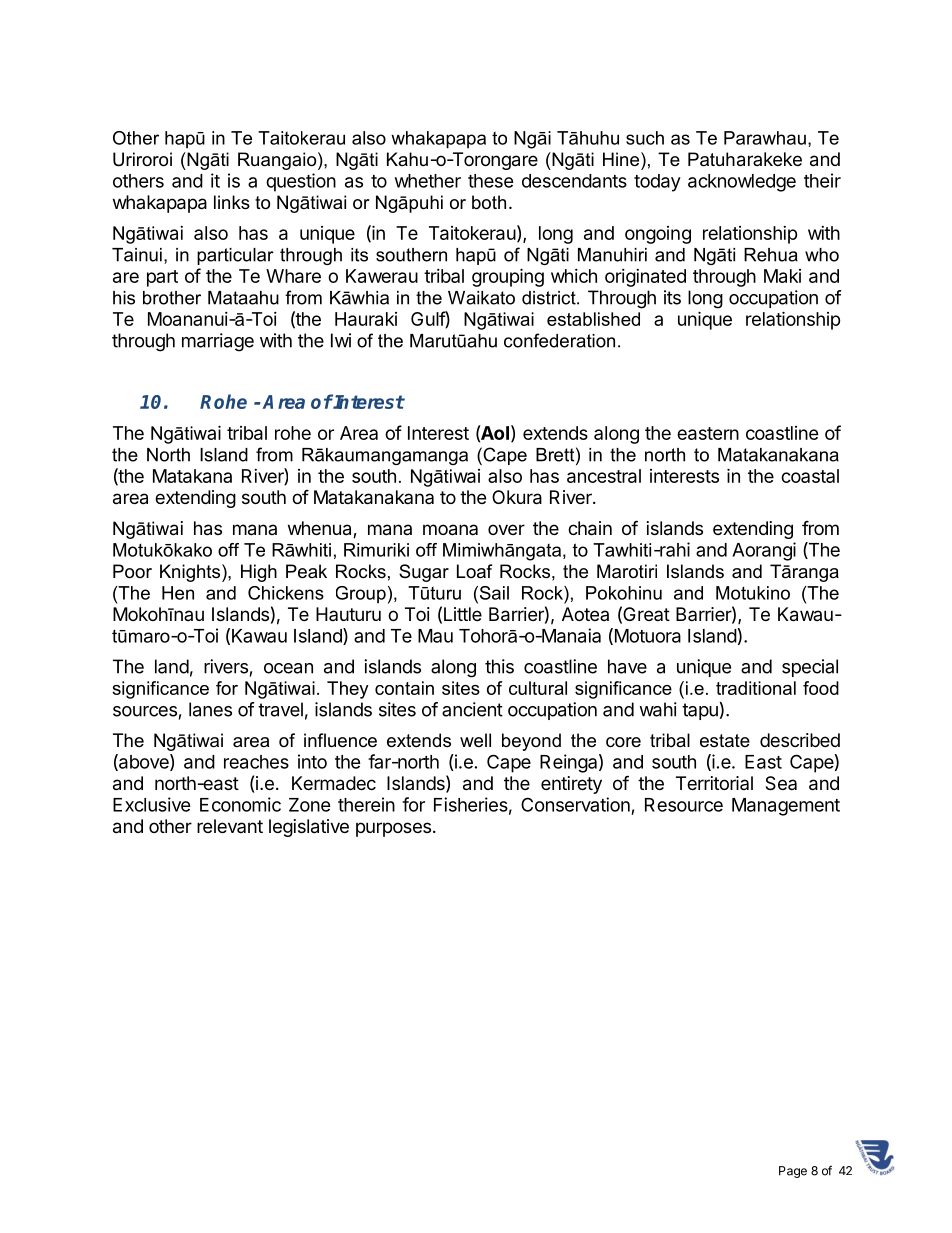 This image has width=952, height=1233. I want to click on marriage, so click(218, 342).
